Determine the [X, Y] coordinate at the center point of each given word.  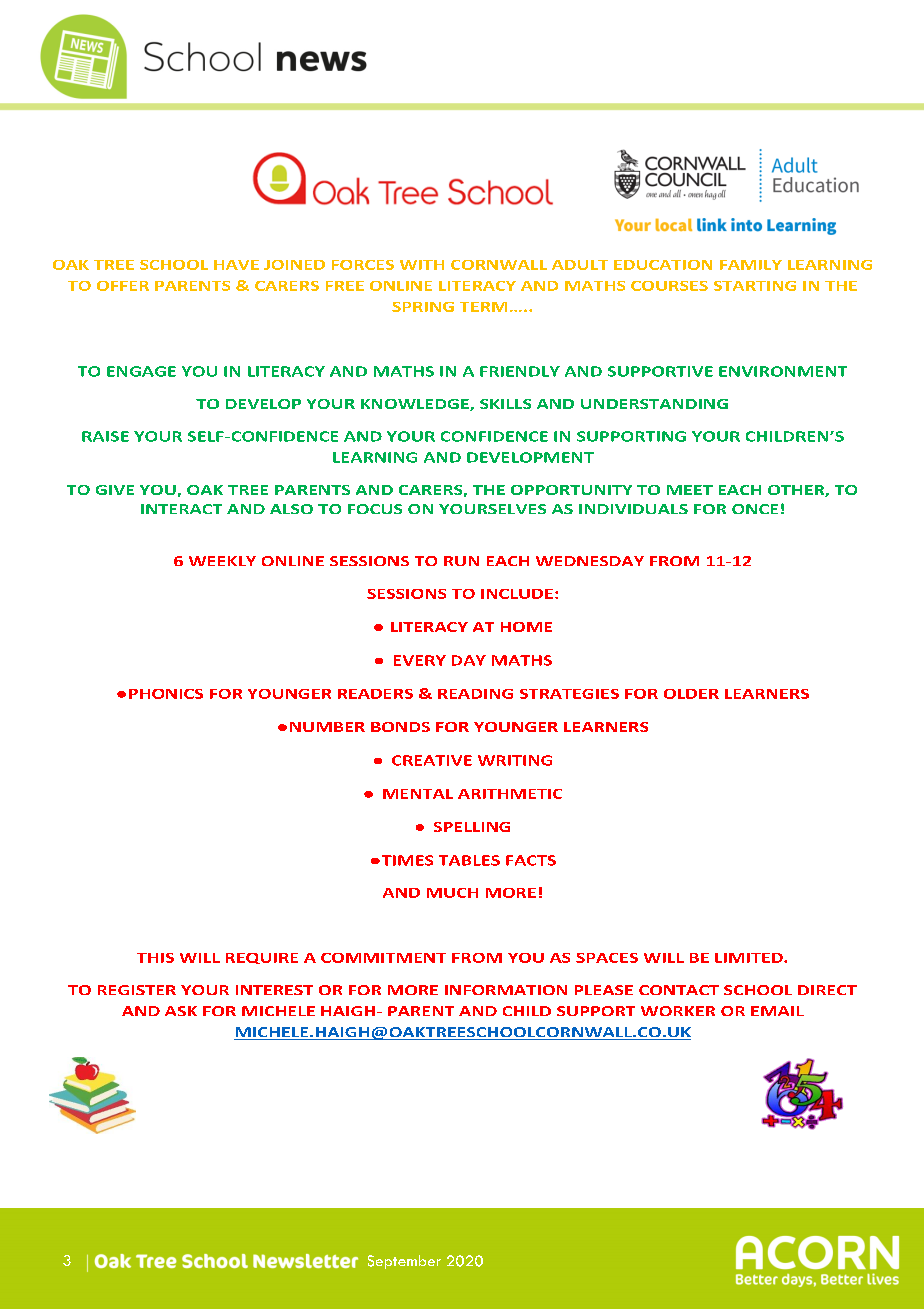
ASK [181, 1011]
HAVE [236, 265]
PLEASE [604, 990]
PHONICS [166, 694]
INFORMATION [506, 990]
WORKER [678, 1011]
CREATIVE [432, 760]
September [404, 1262]
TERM [483, 307]
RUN [461, 561]
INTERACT [181, 509]
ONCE [755, 509]
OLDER [691, 694]
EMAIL [777, 1011]
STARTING [755, 286]
